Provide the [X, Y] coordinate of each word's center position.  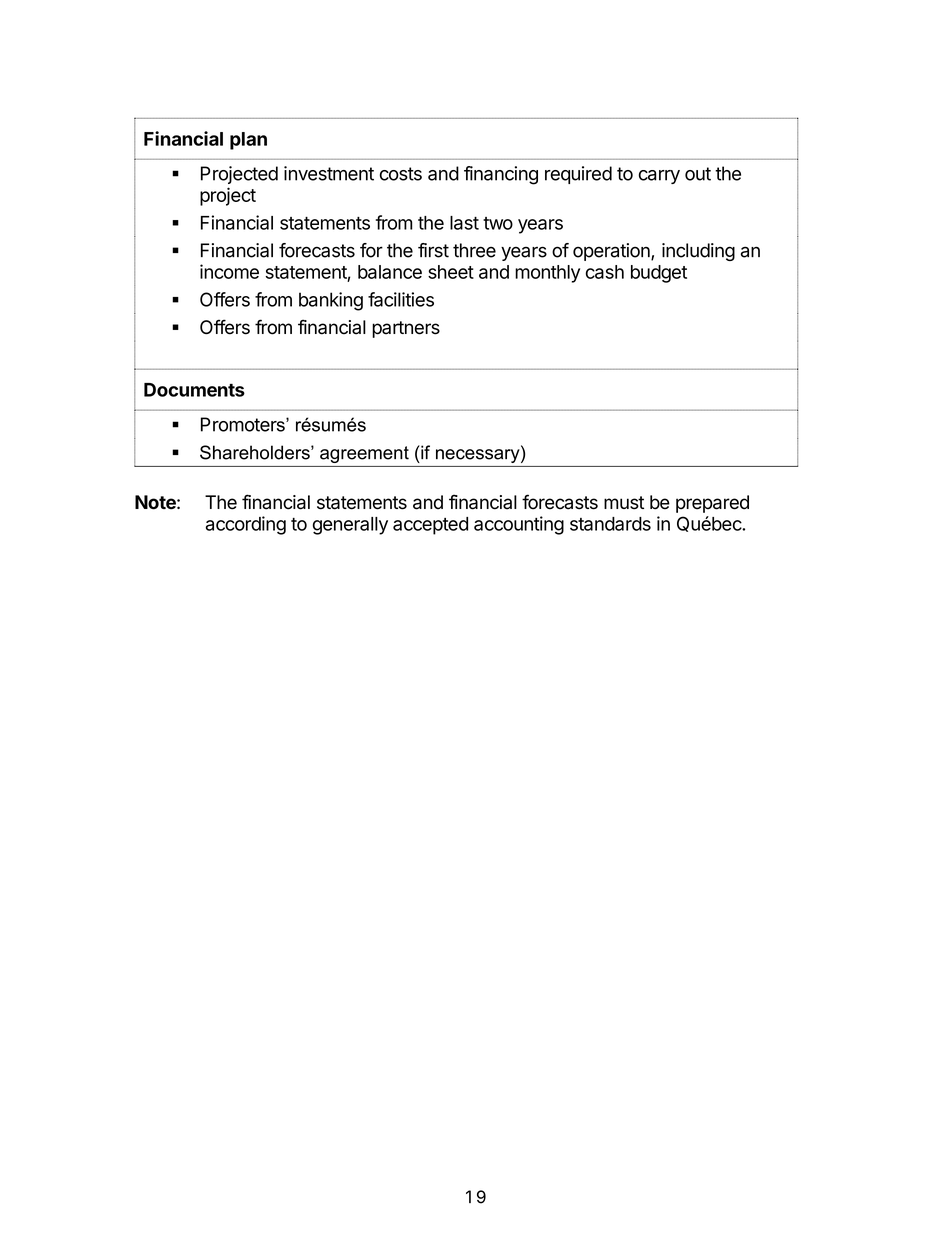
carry [659, 177]
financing [501, 175]
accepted [430, 526]
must [624, 503]
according [246, 525]
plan [248, 141]
